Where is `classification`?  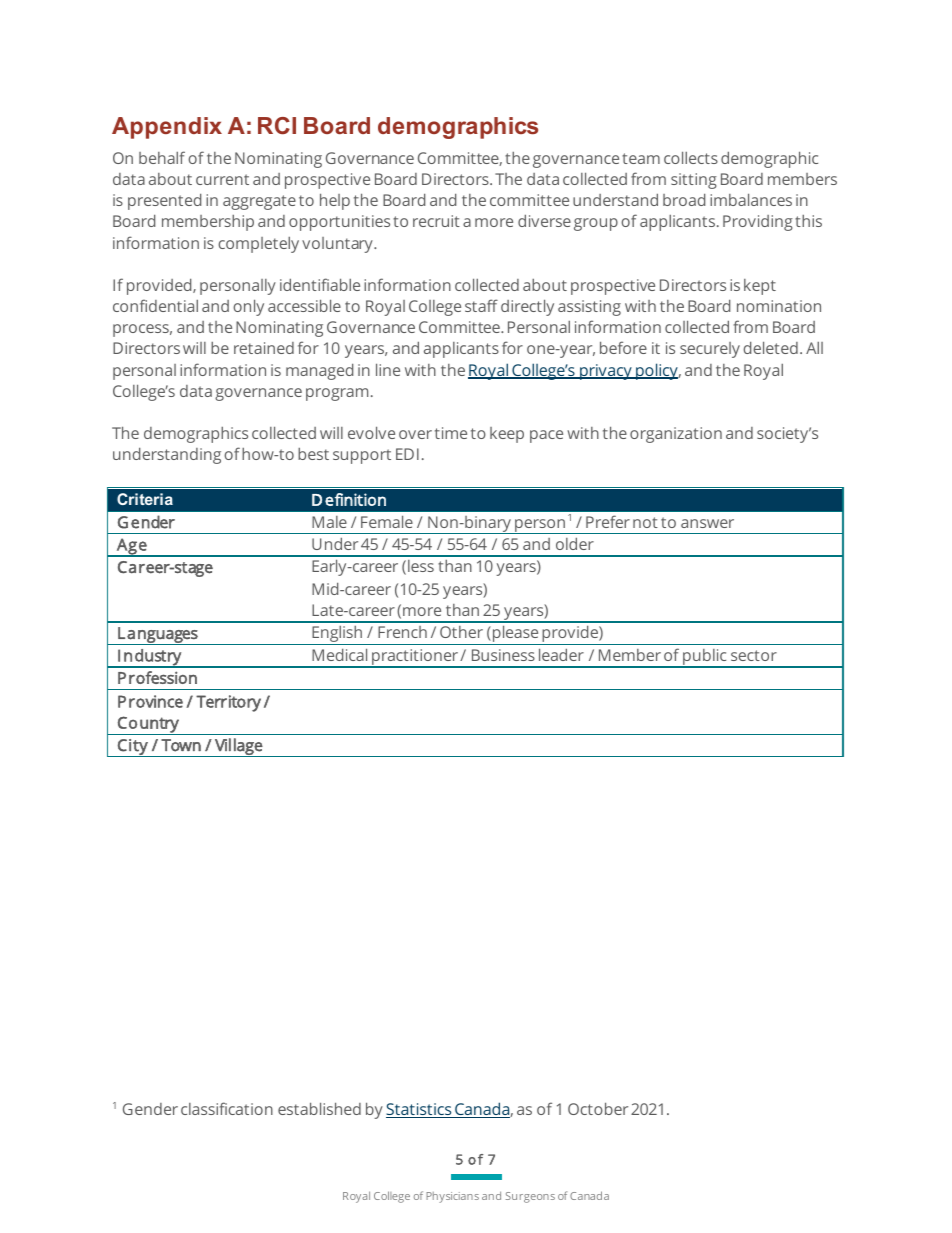
classification is located at coordinates (227, 1108).
